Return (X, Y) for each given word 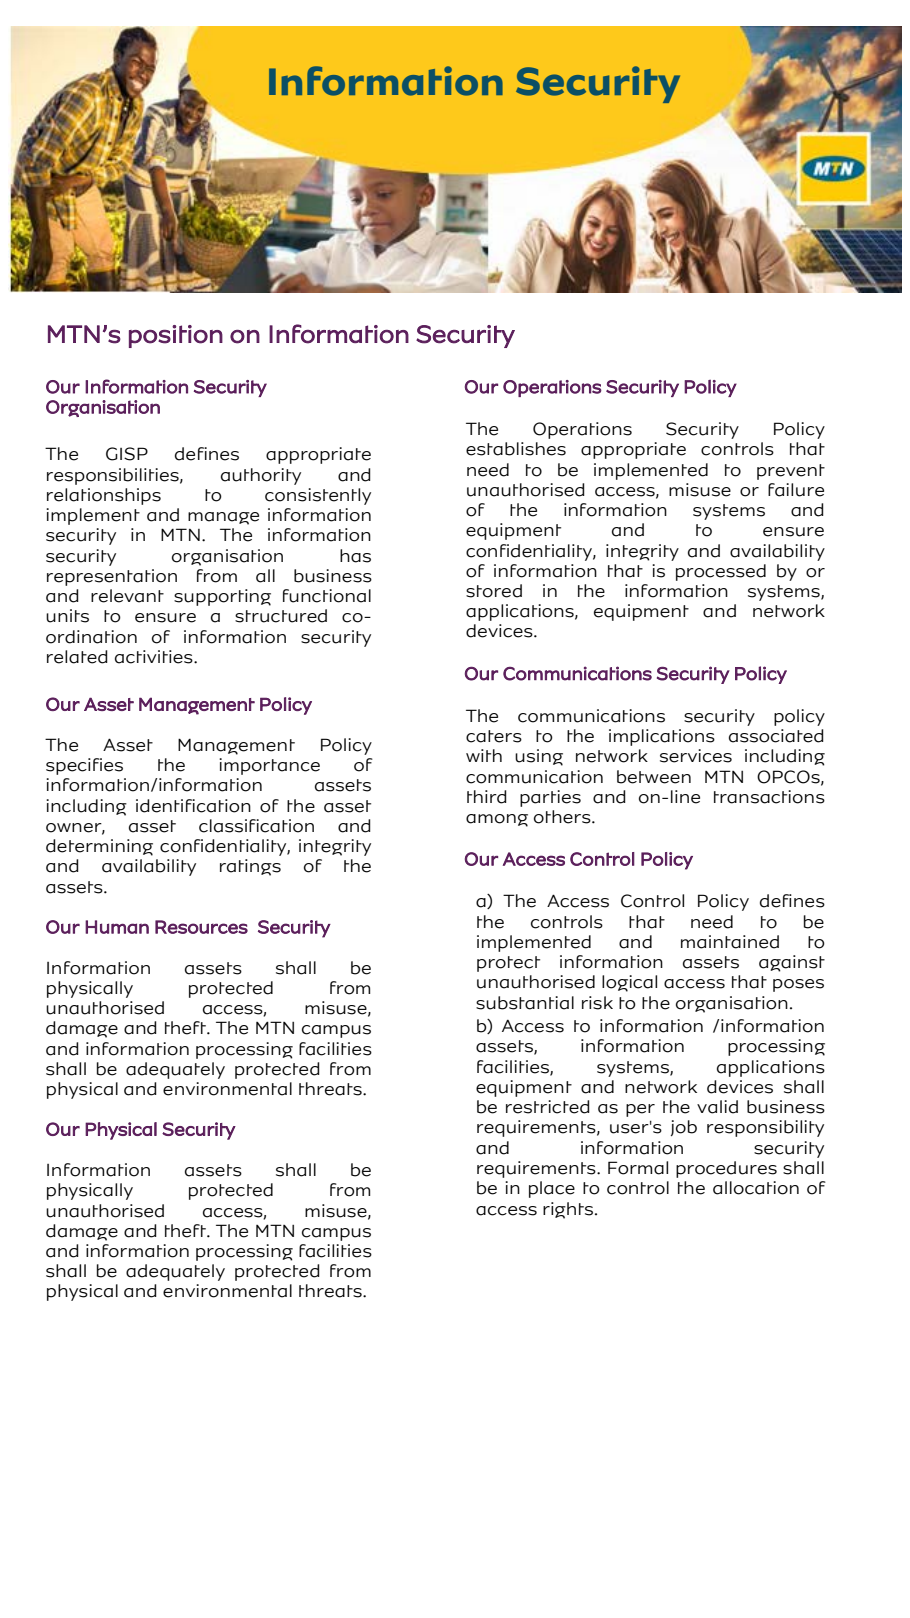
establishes (516, 449)
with (484, 755)
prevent (791, 472)
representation (112, 577)
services (696, 756)
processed (721, 572)
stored (494, 591)
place (552, 1189)
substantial (525, 1003)
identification (193, 806)
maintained (730, 942)
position (176, 336)
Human (117, 927)
